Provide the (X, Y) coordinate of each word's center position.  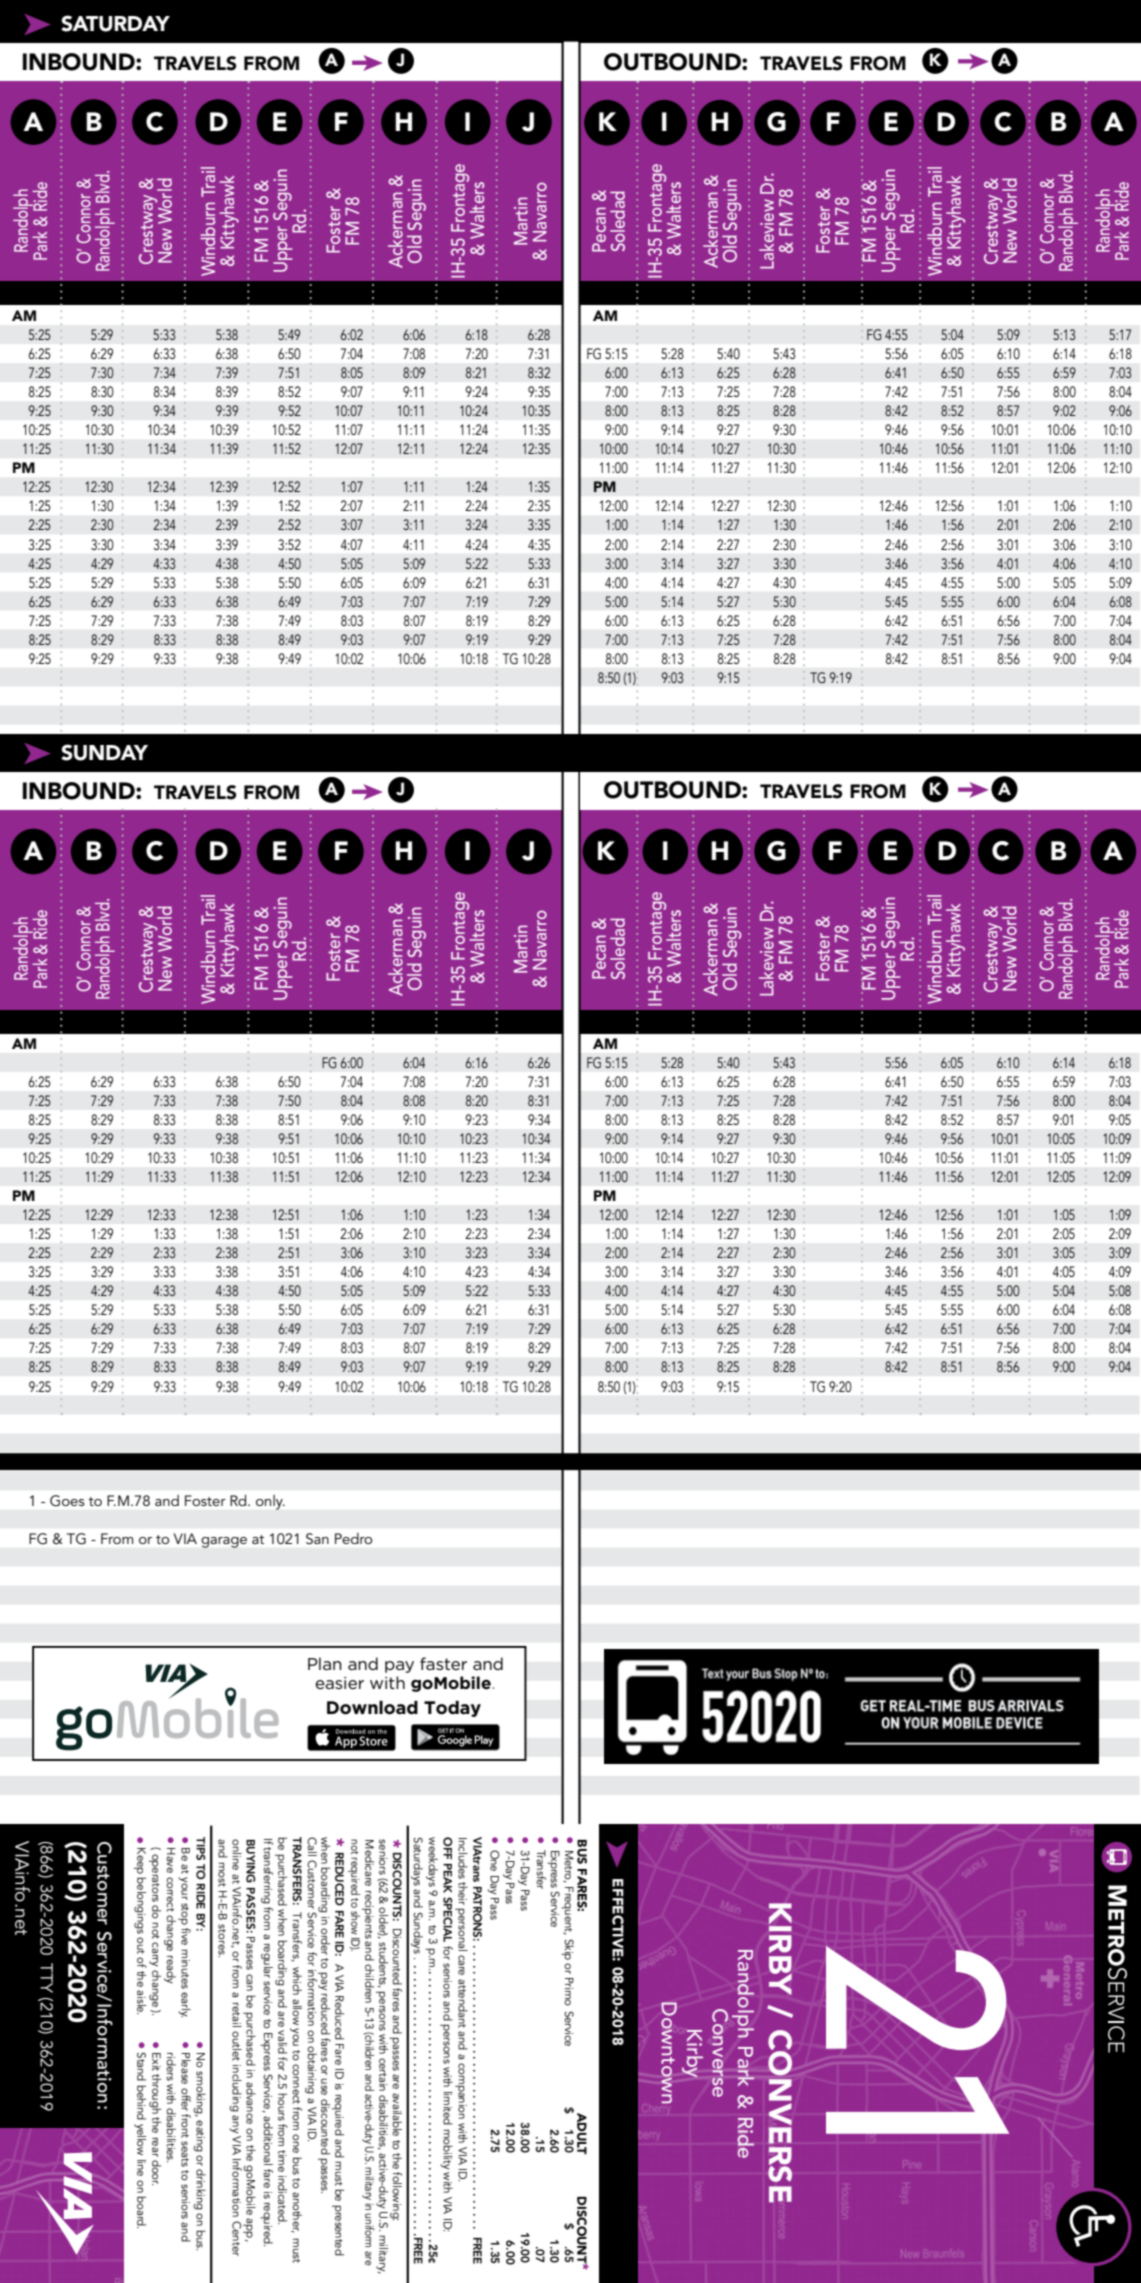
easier (339, 1683)
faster (443, 1663)
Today (452, 1709)
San (317, 1539)
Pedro (353, 1538)
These (287, 494)
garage (224, 1542)
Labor (349, 1380)
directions (437, 475)
